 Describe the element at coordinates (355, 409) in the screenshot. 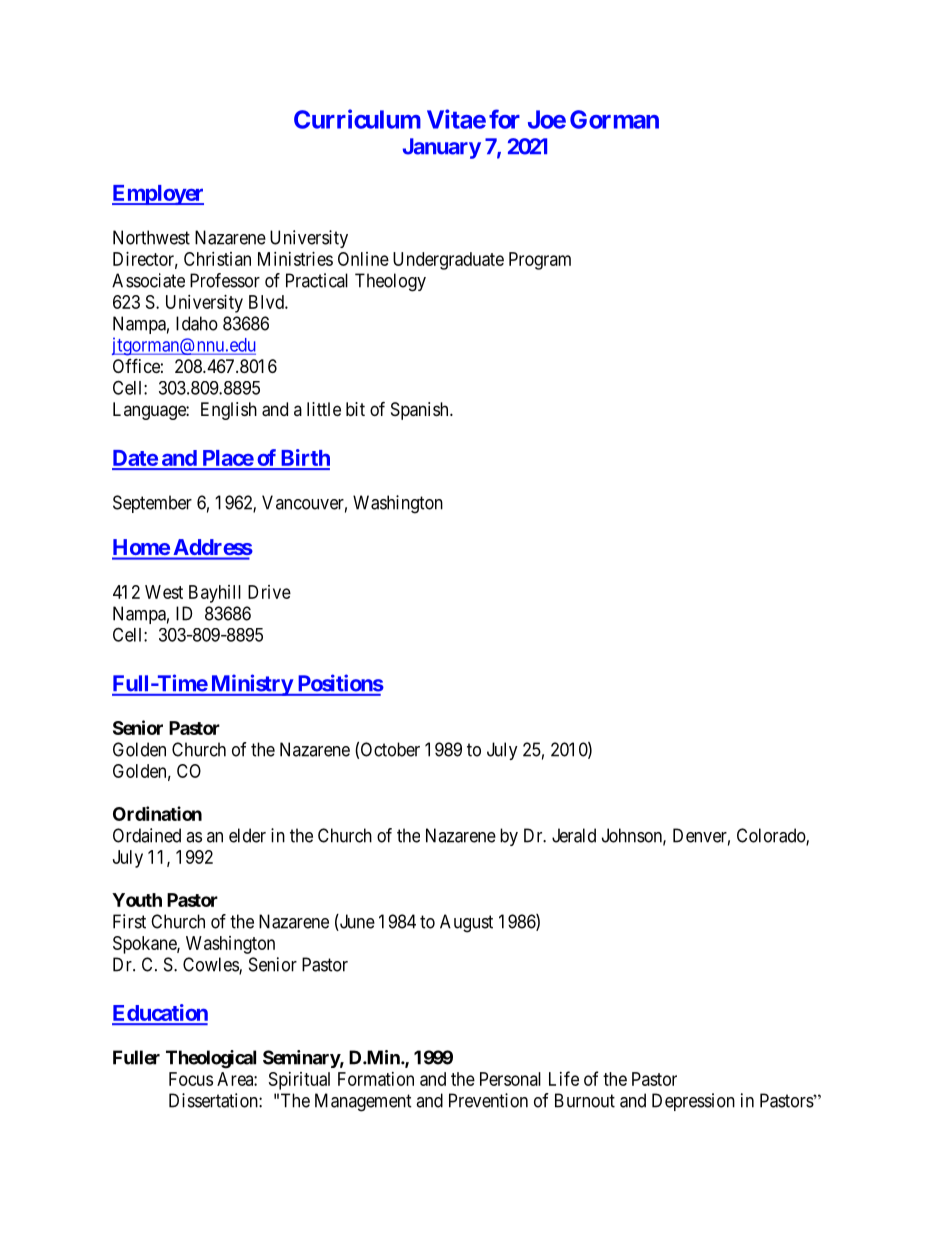

I see `bit` at that location.
